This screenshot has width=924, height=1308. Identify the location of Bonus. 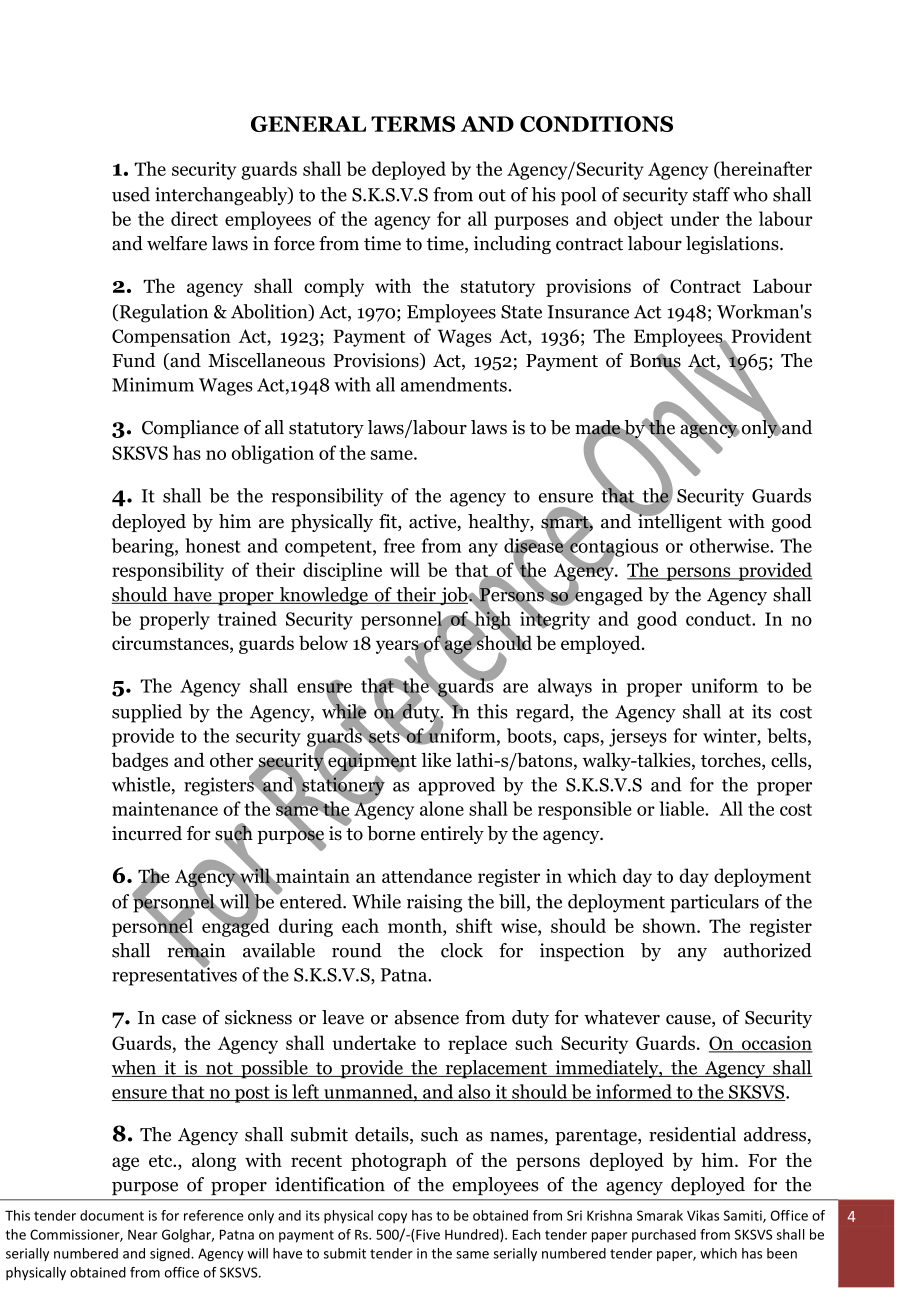
(655, 362).
